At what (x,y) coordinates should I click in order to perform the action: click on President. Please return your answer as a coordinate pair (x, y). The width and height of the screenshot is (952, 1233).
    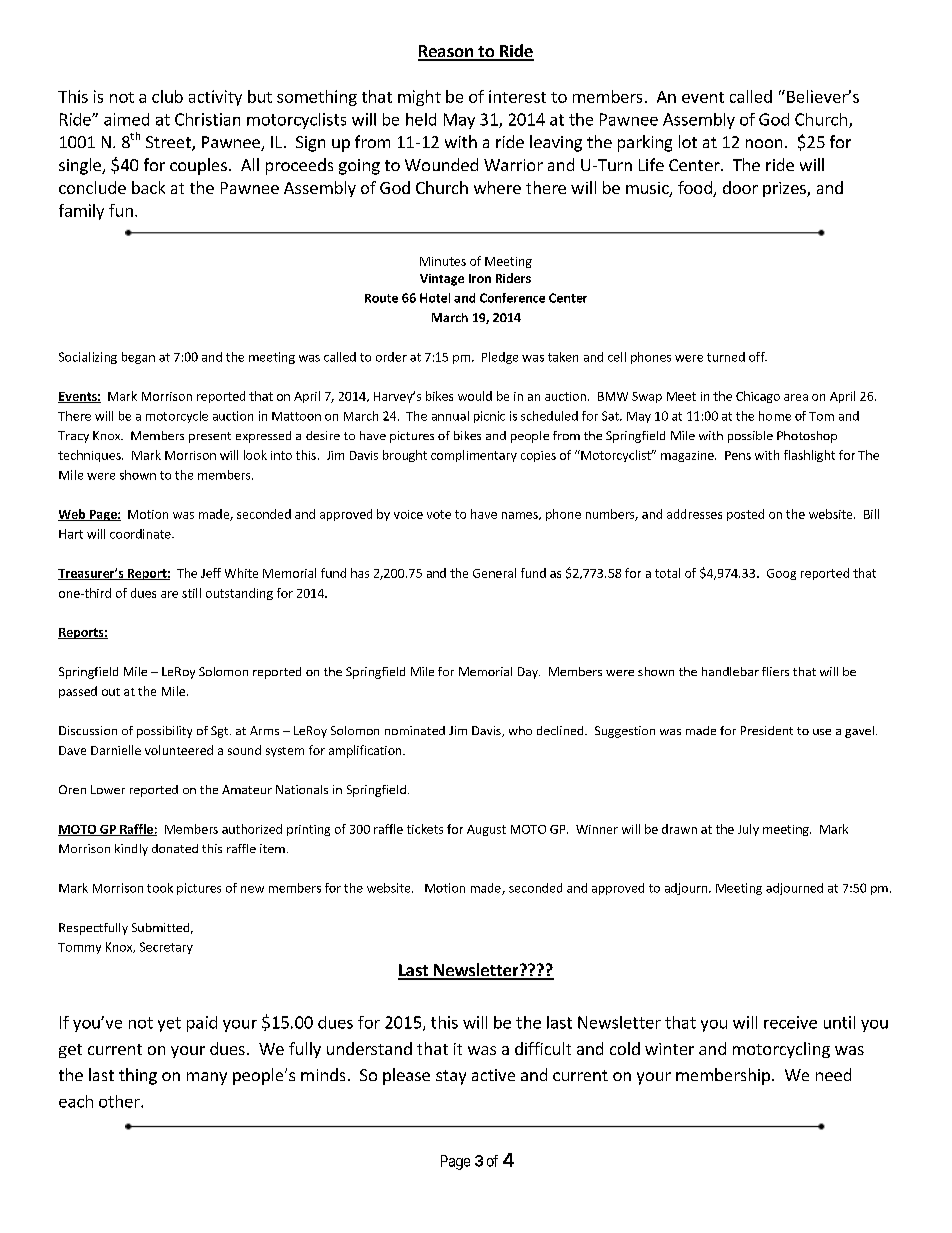
    Looking at the image, I should click on (767, 730).
